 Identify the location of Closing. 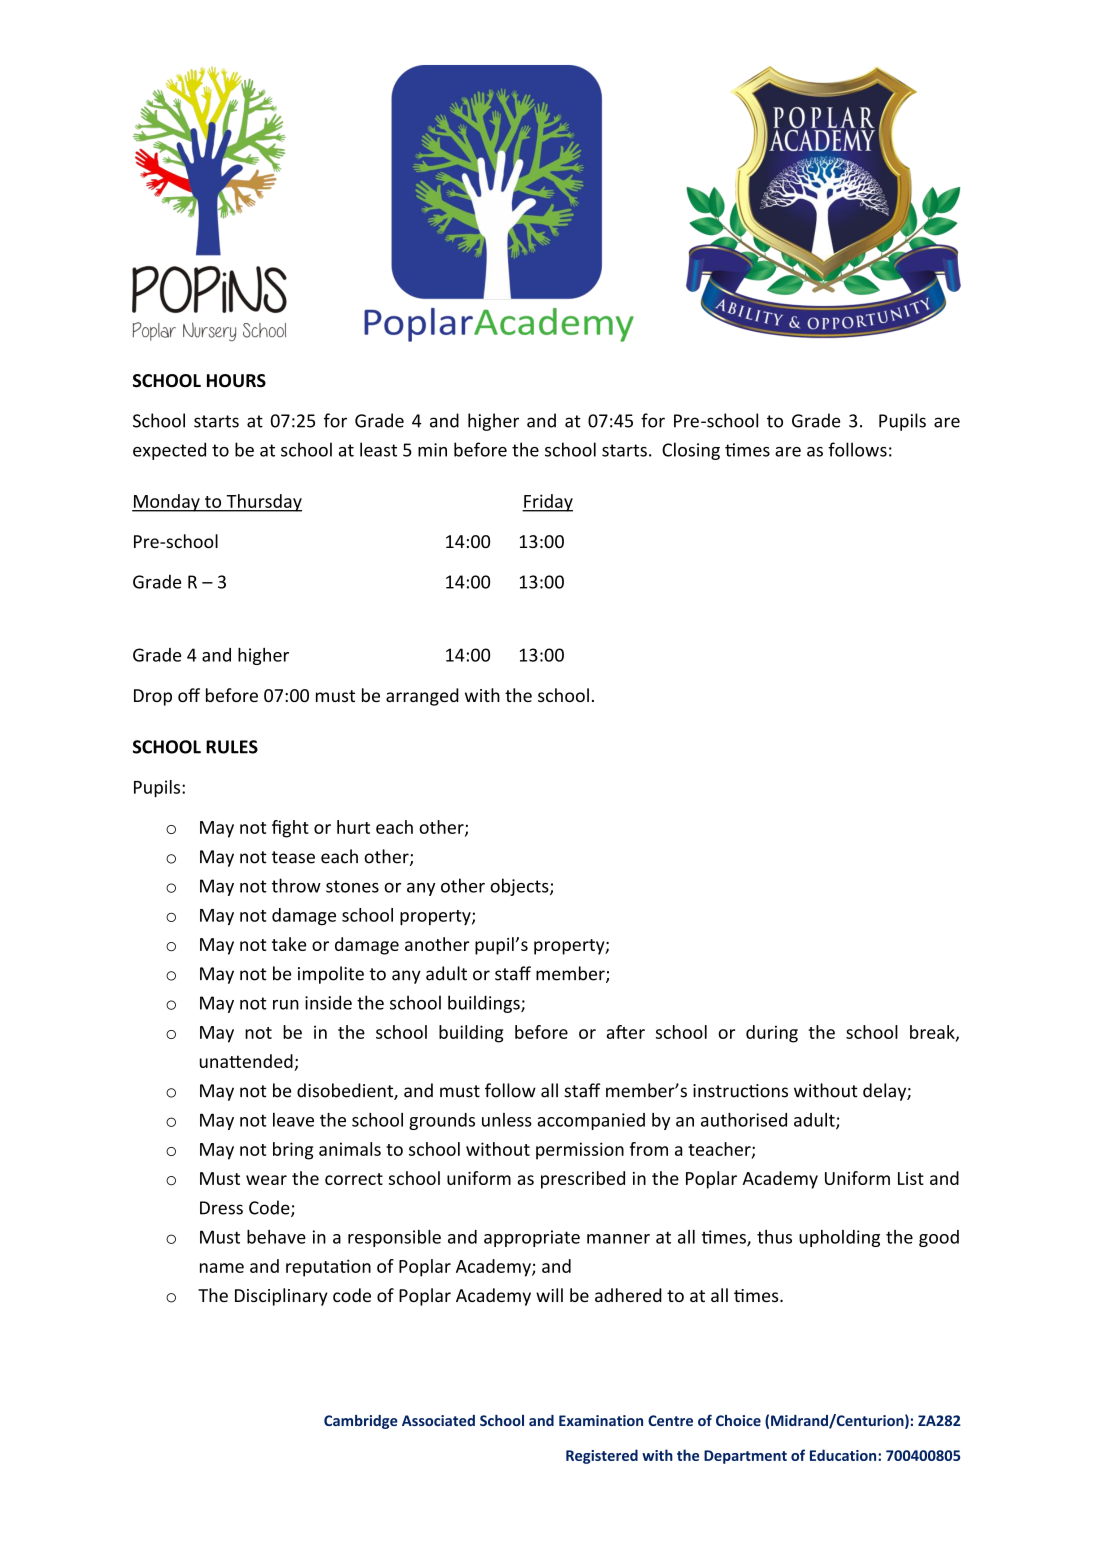
(691, 451).
